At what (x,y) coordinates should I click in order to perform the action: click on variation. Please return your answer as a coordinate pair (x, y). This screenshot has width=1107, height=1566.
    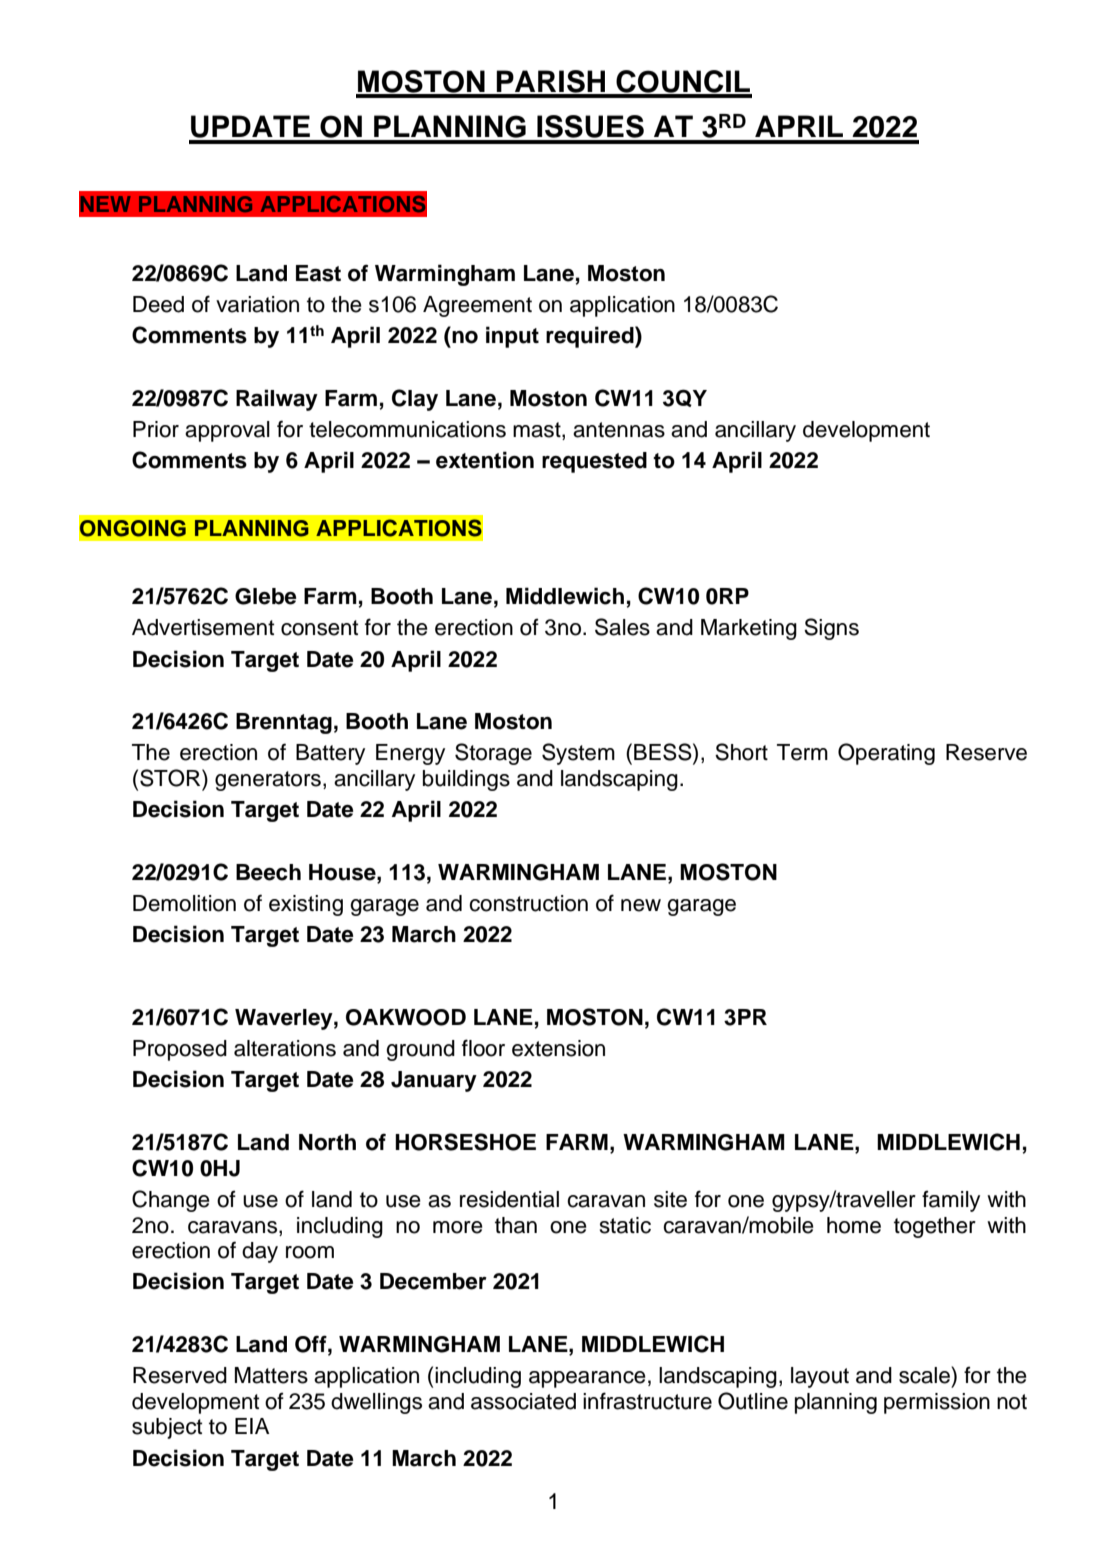
    Looking at the image, I should click on (257, 304).
